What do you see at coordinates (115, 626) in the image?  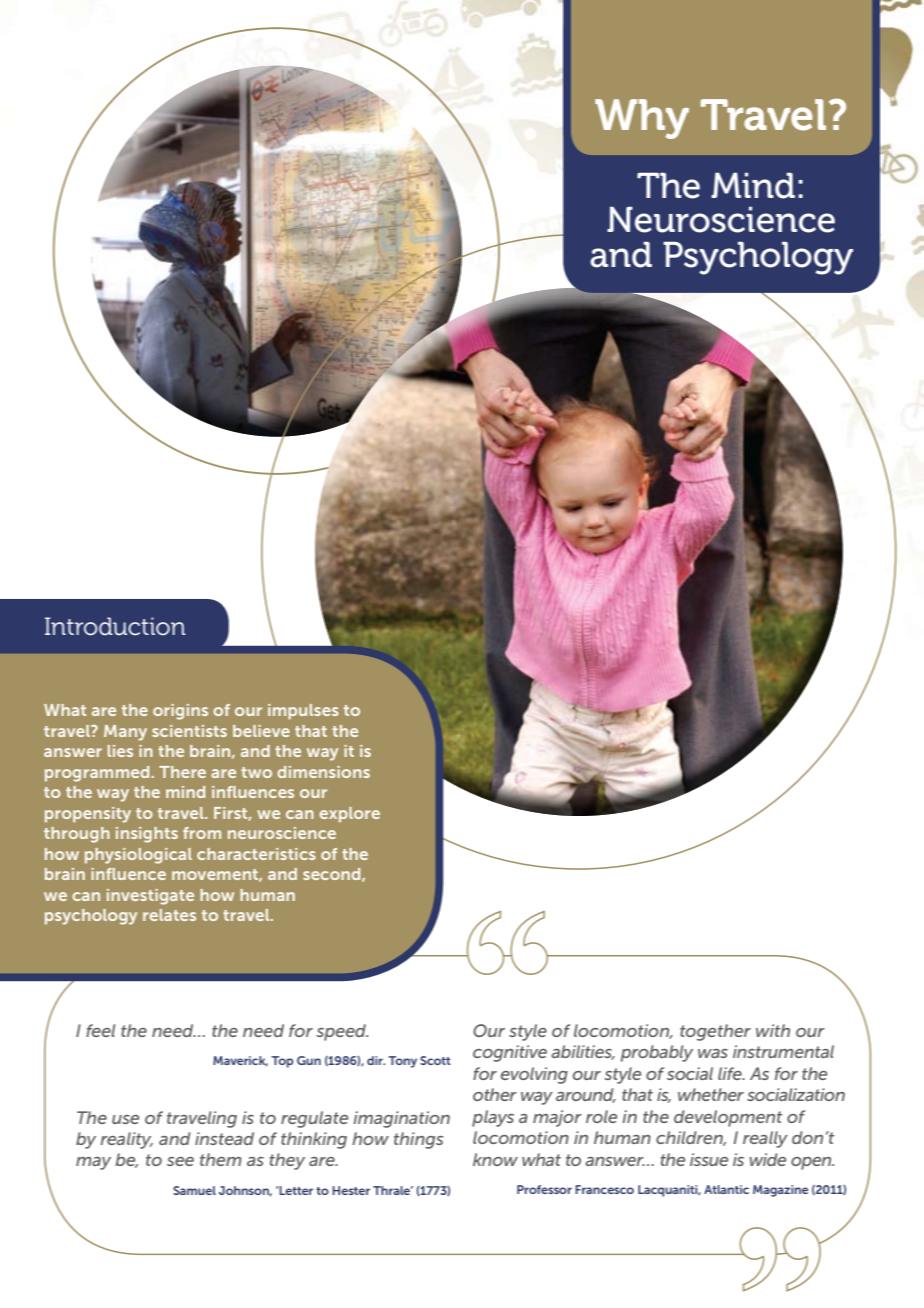 I see `Introduction` at bounding box center [115, 626].
